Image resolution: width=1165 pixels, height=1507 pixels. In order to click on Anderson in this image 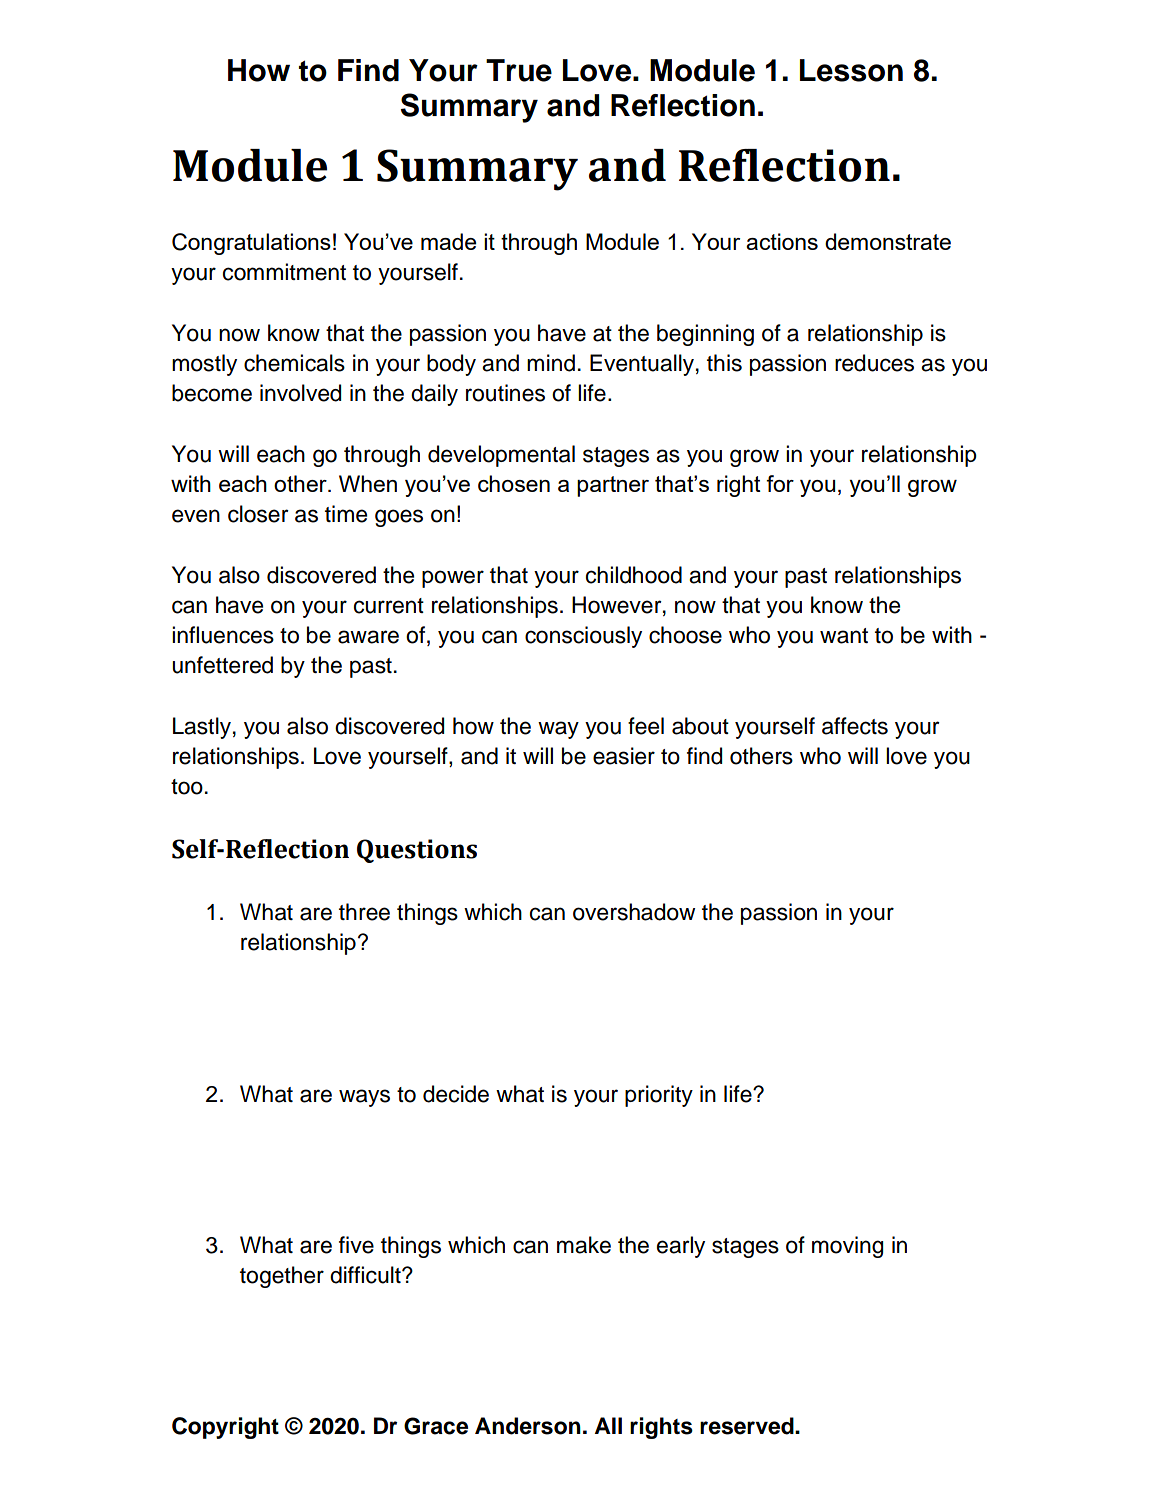, I will do `click(528, 1426)`.
